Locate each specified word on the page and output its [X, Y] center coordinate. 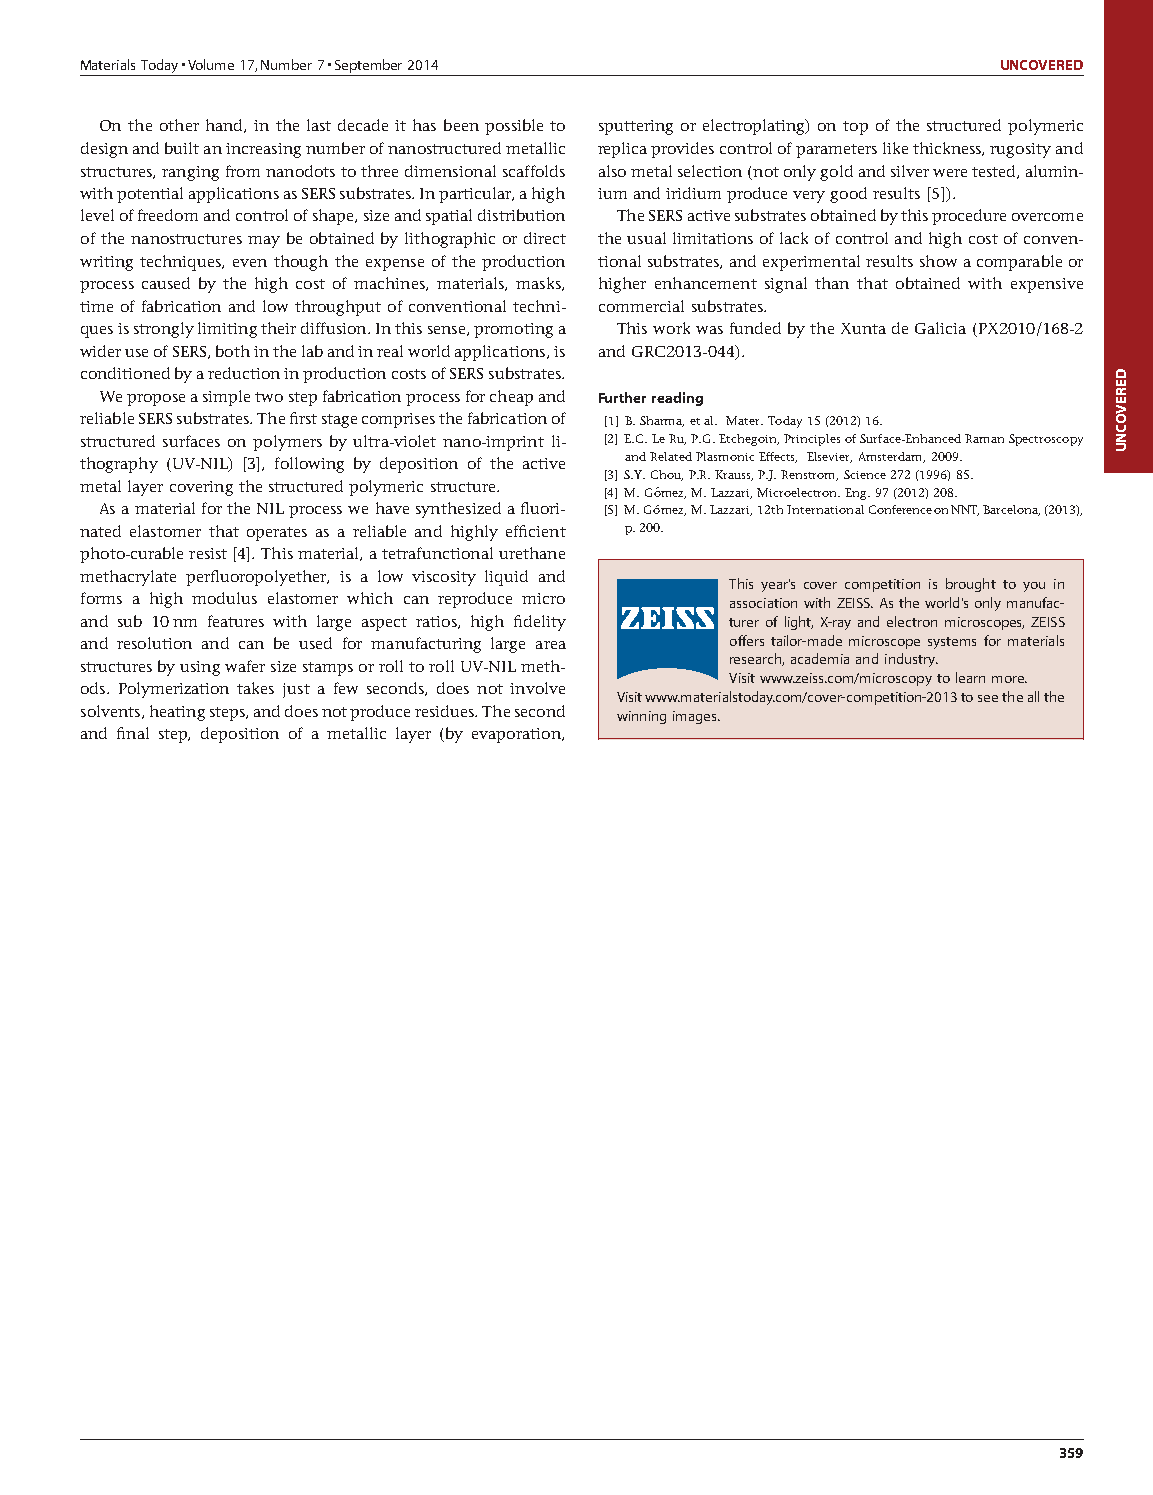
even [250, 263]
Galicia [940, 328]
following [309, 465]
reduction [244, 373]
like [895, 148]
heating [177, 713]
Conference [900, 509]
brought [971, 585]
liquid [506, 578]
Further [622, 397]
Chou [667, 475]
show [938, 261]
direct [545, 238]
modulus [224, 598]
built [182, 148]
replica [622, 150]
